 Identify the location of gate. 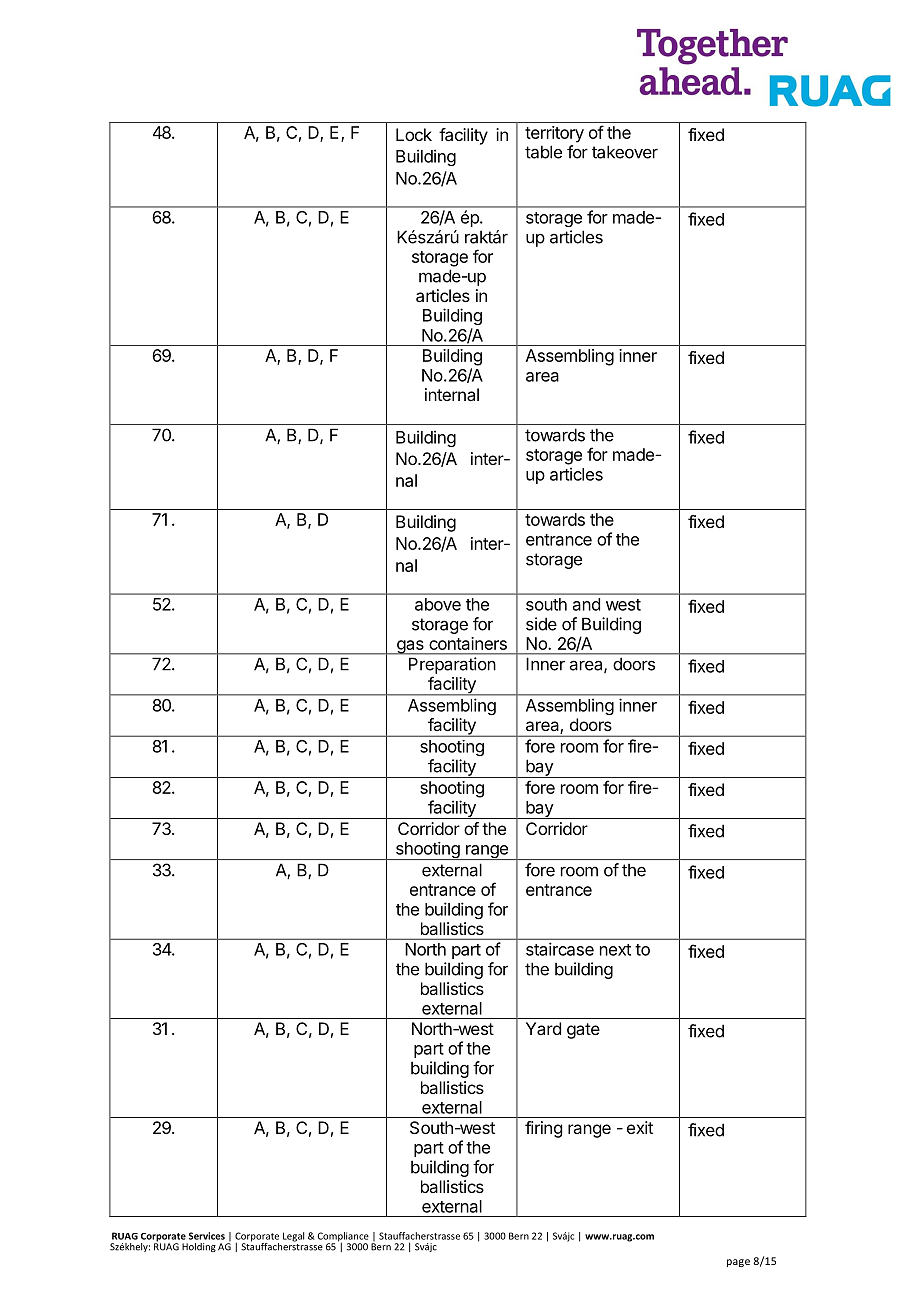
(583, 1031).
